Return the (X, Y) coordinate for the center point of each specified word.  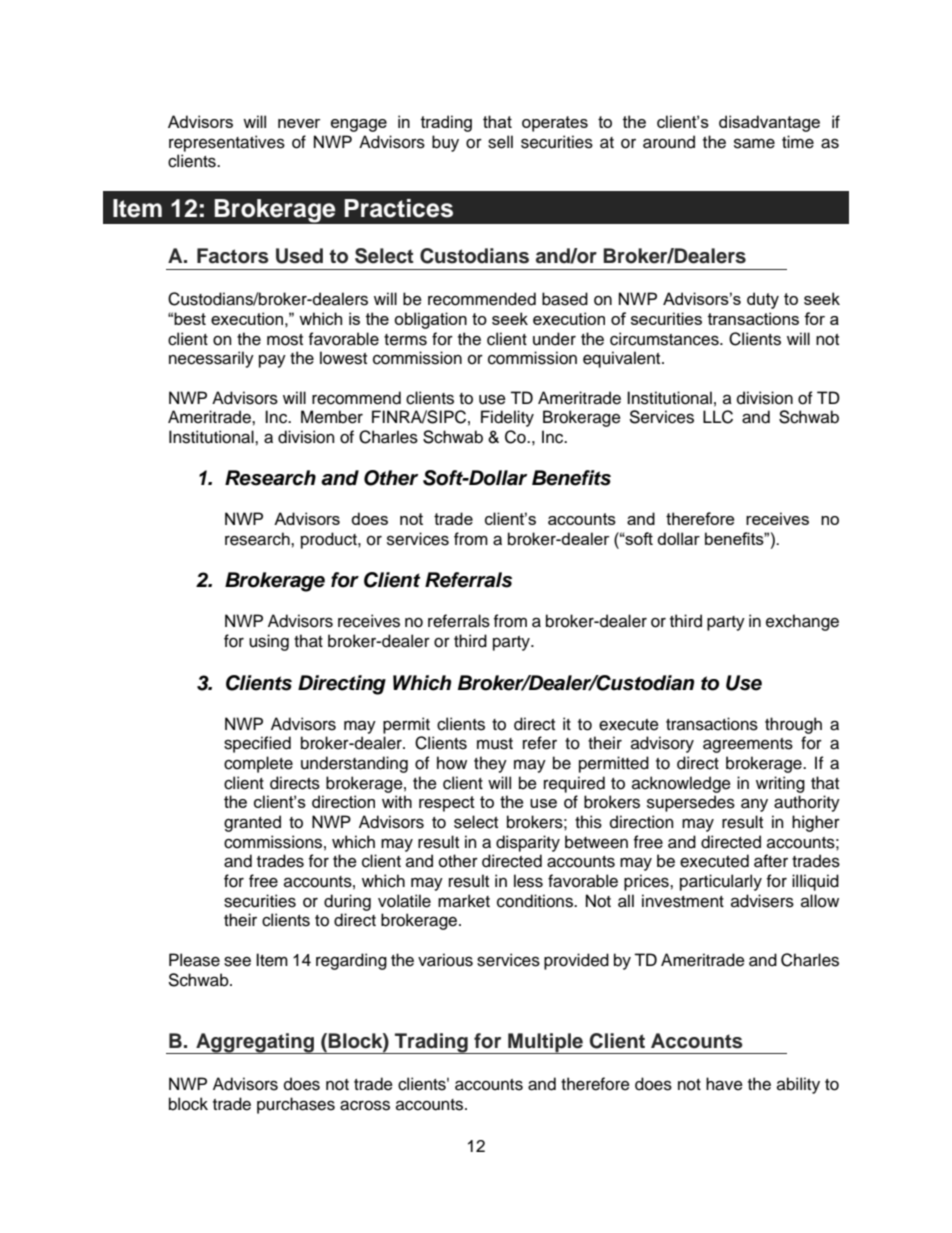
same (754, 143)
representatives (227, 143)
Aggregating (255, 1043)
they (490, 764)
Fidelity (507, 418)
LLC (718, 417)
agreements (748, 745)
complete (258, 764)
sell (500, 142)
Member (332, 417)
